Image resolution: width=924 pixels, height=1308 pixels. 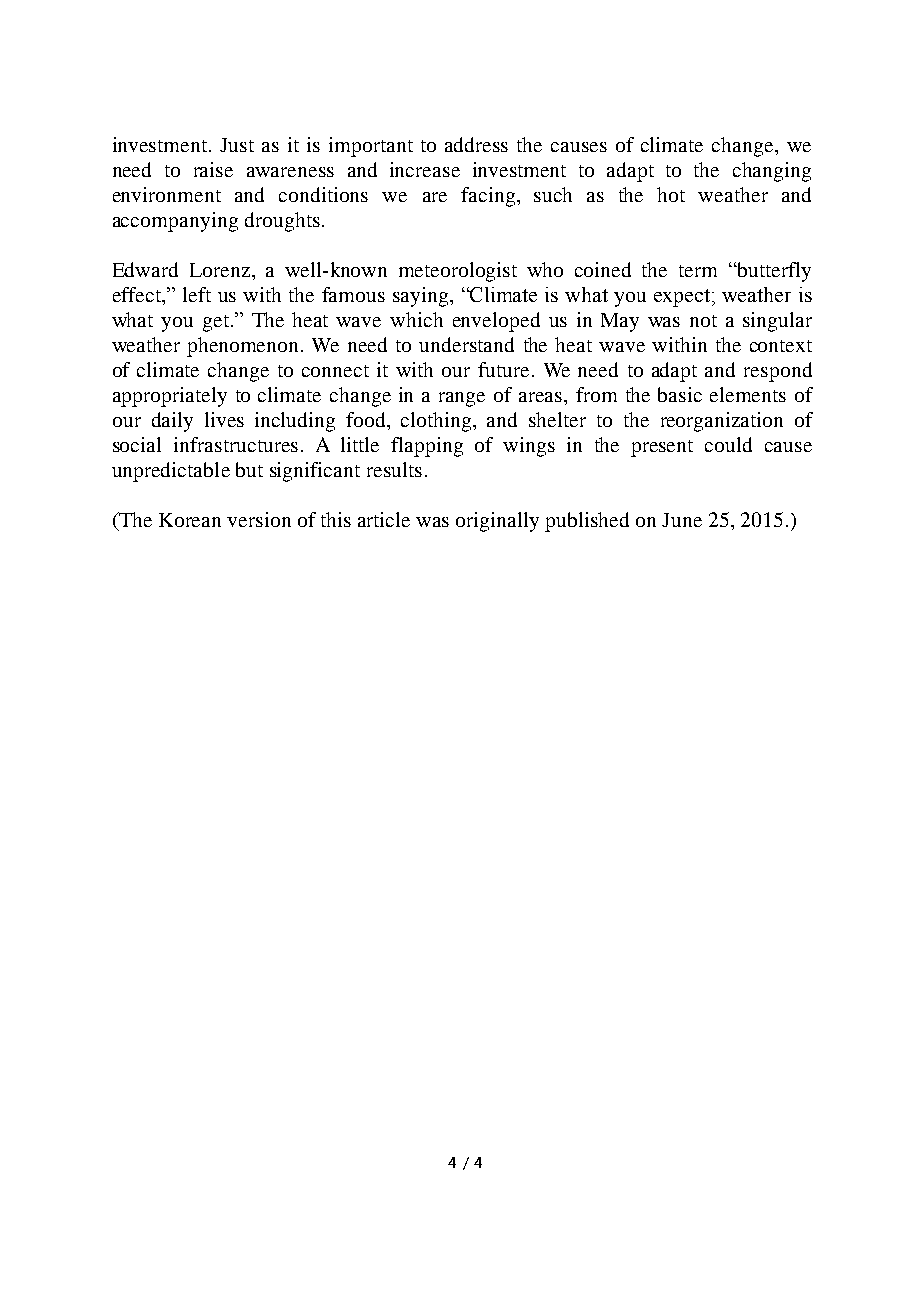 I want to click on not, so click(x=703, y=321).
